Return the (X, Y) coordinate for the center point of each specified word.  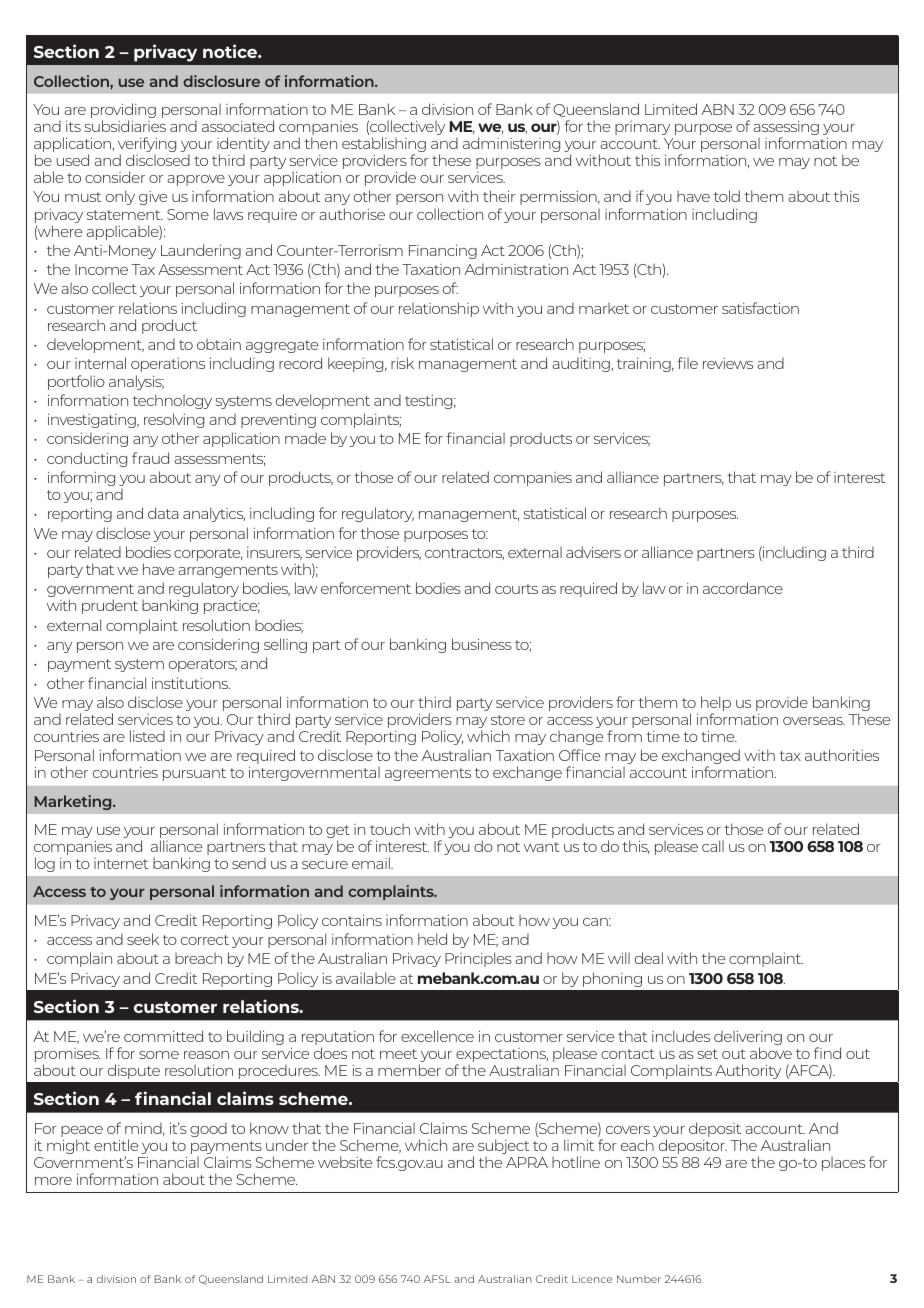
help (716, 705)
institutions (191, 683)
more (53, 1181)
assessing (786, 129)
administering (511, 144)
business (482, 644)
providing (123, 112)
